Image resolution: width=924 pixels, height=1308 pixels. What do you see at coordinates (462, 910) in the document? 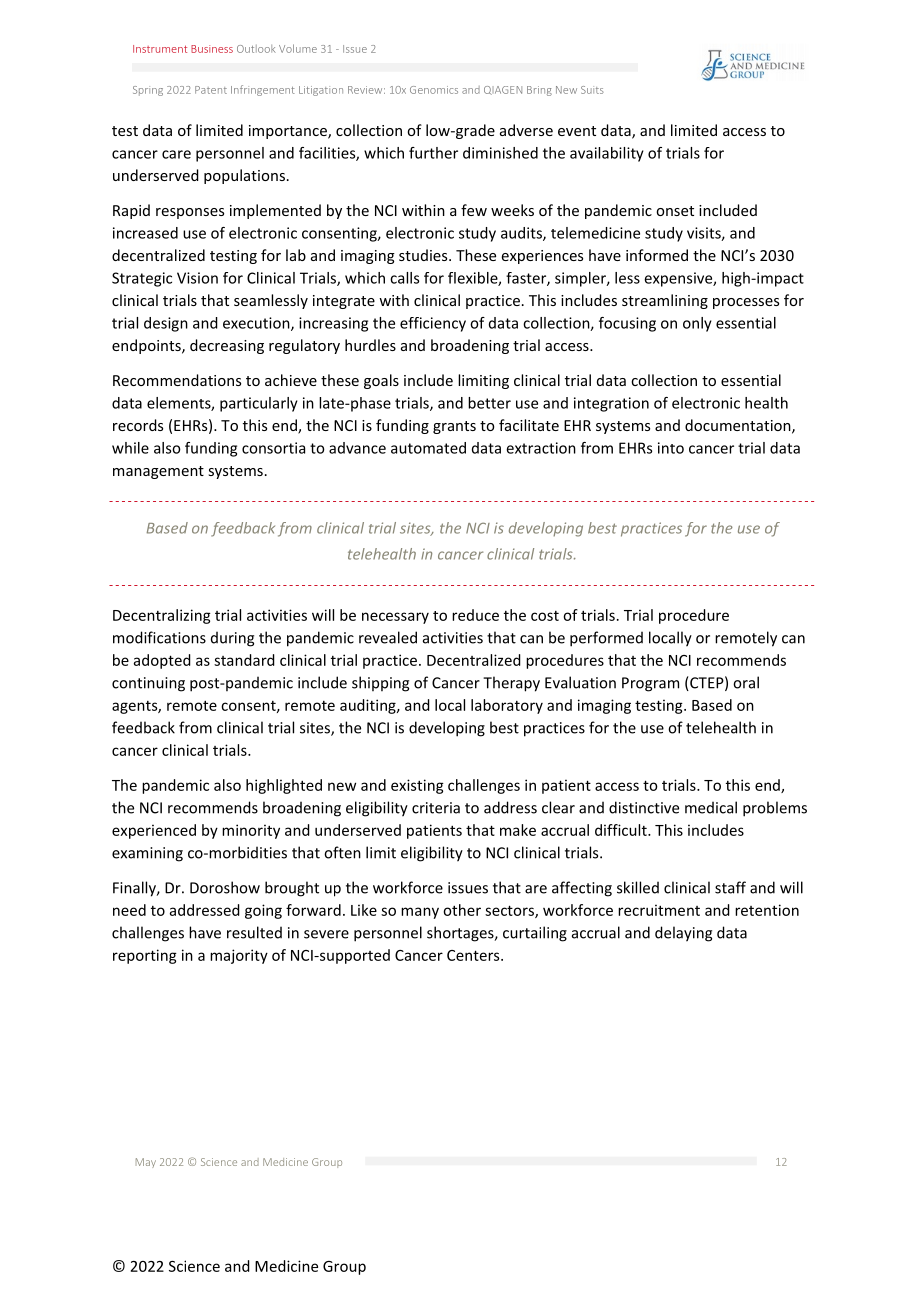
I see `other` at bounding box center [462, 910].
